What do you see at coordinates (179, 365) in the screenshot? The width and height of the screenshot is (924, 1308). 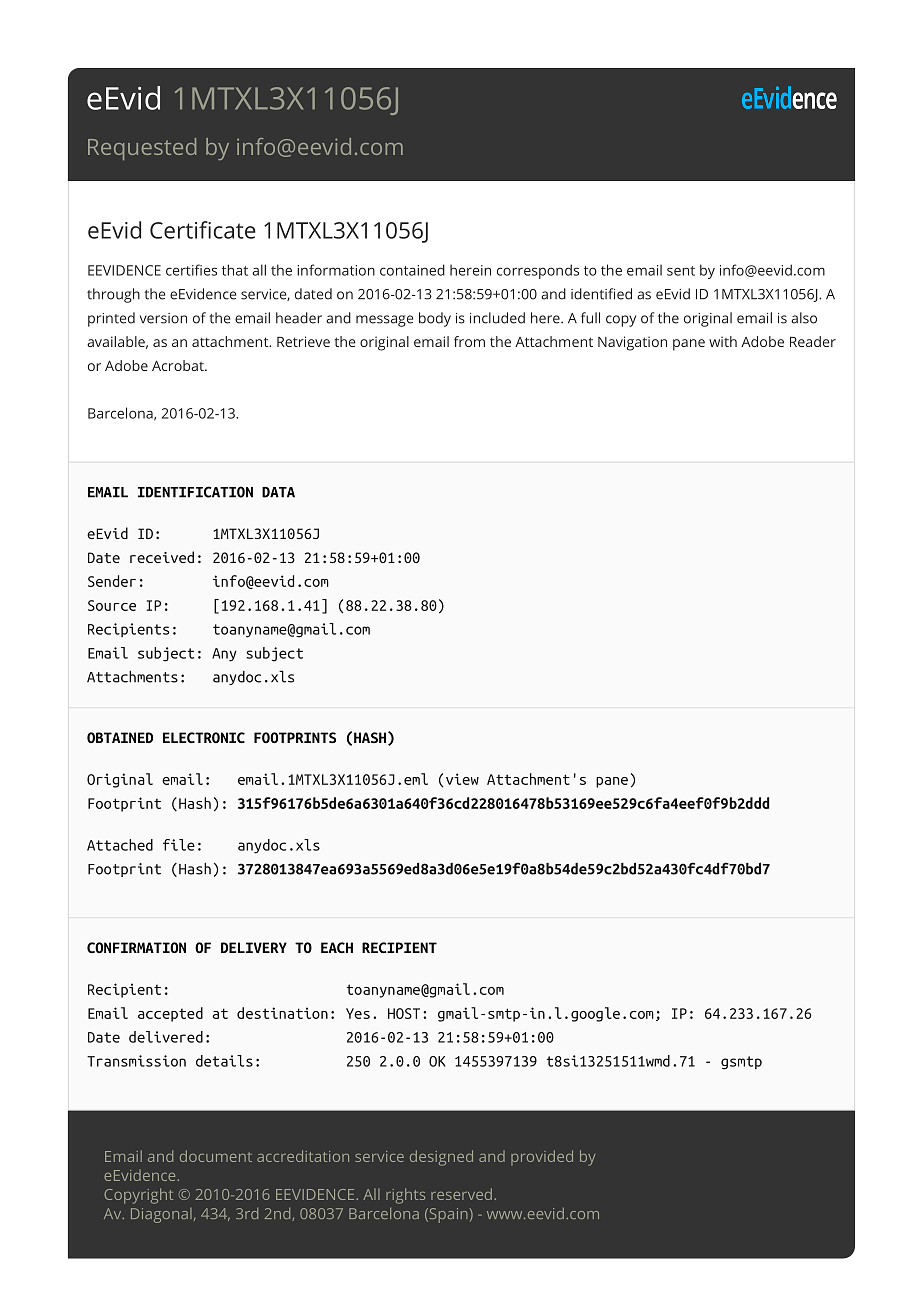 I see `Acrobat` at bounding box center [179, 365].
